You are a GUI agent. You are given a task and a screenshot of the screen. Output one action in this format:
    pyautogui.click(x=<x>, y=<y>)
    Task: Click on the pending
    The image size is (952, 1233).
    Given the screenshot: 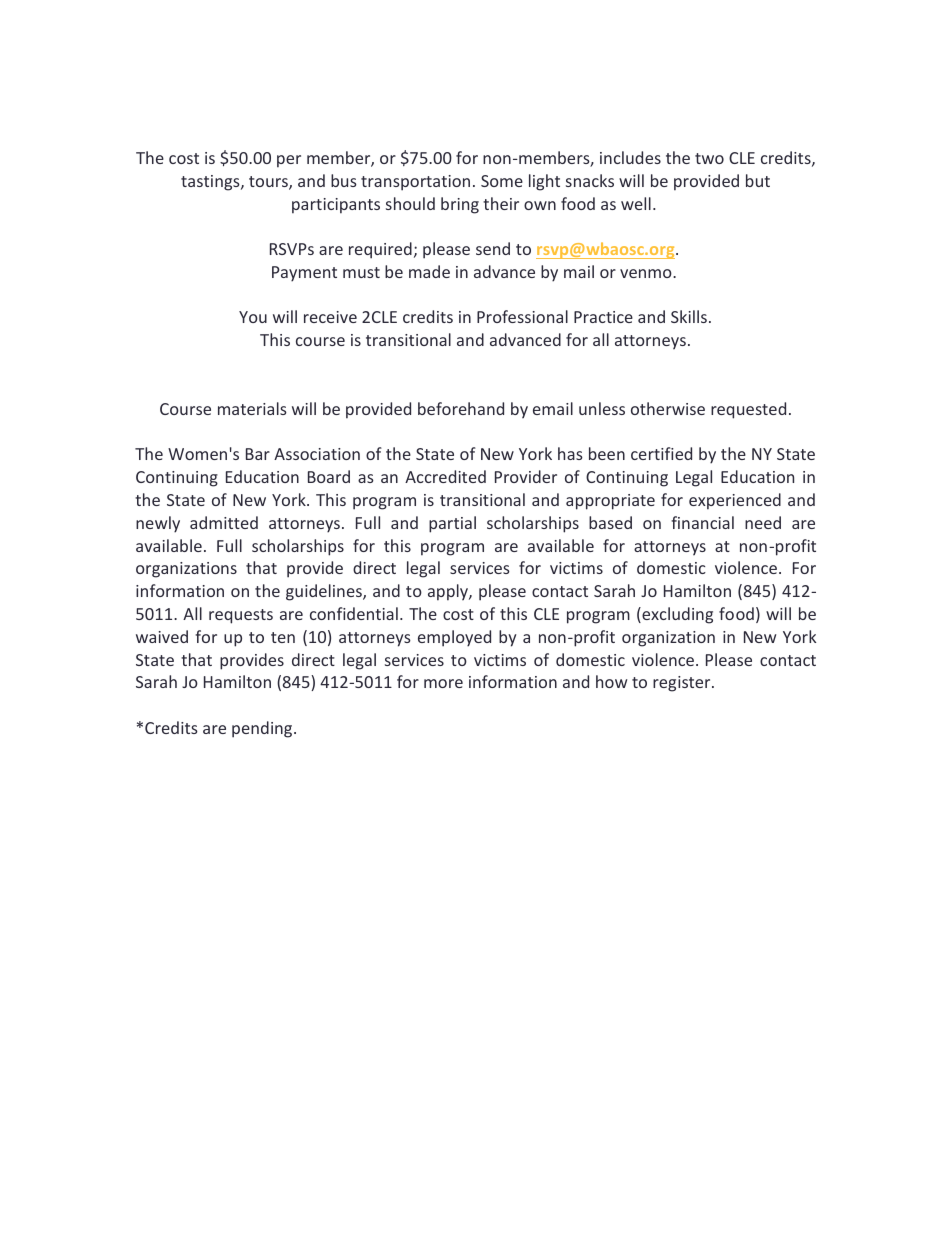 What is the action you would take?
    pyautogui.click(x=263, y=729)
